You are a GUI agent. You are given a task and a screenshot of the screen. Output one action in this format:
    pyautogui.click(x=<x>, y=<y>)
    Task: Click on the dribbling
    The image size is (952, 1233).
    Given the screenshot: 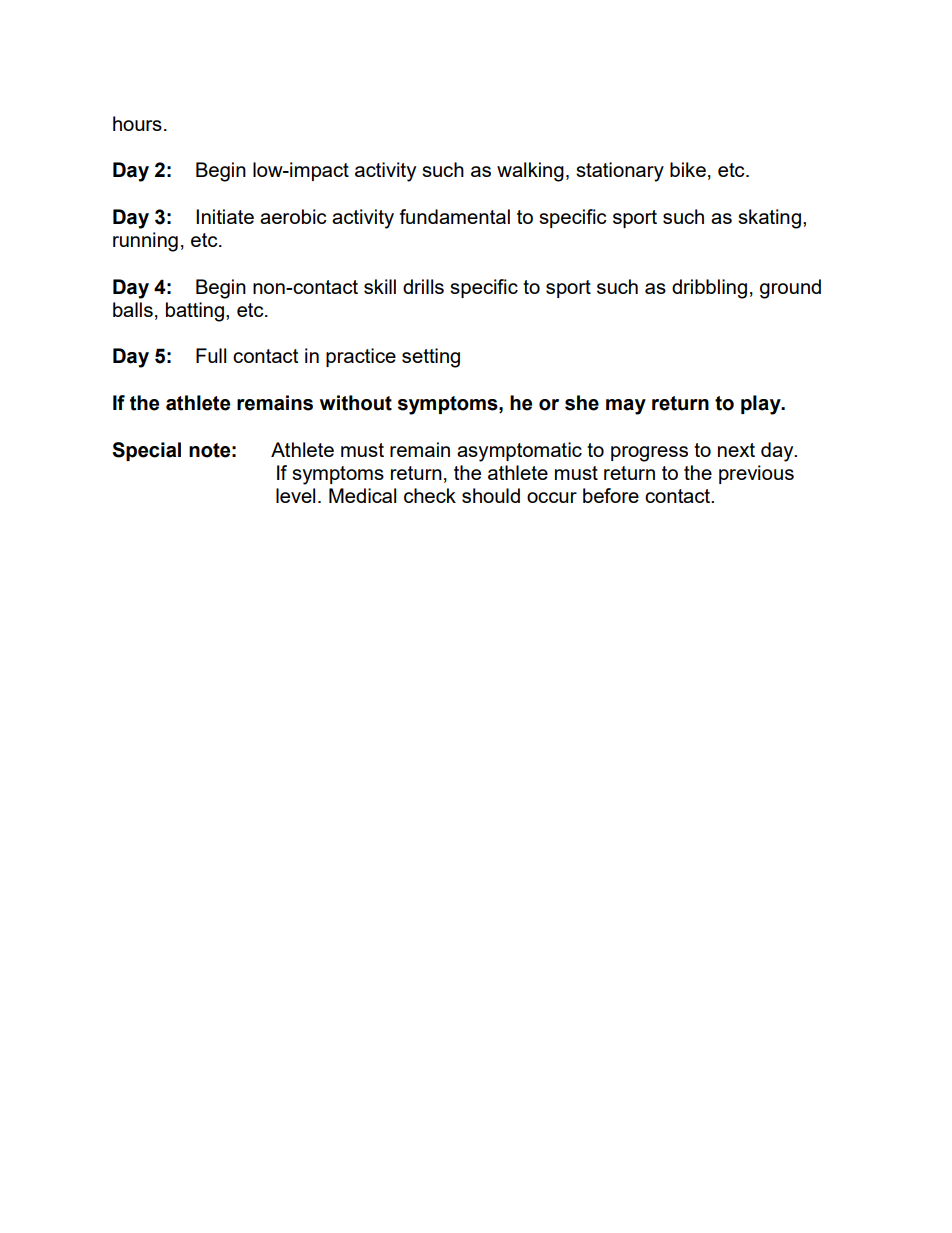 What is the action you would take?
    pyautogui.click(x=709, y=289)
